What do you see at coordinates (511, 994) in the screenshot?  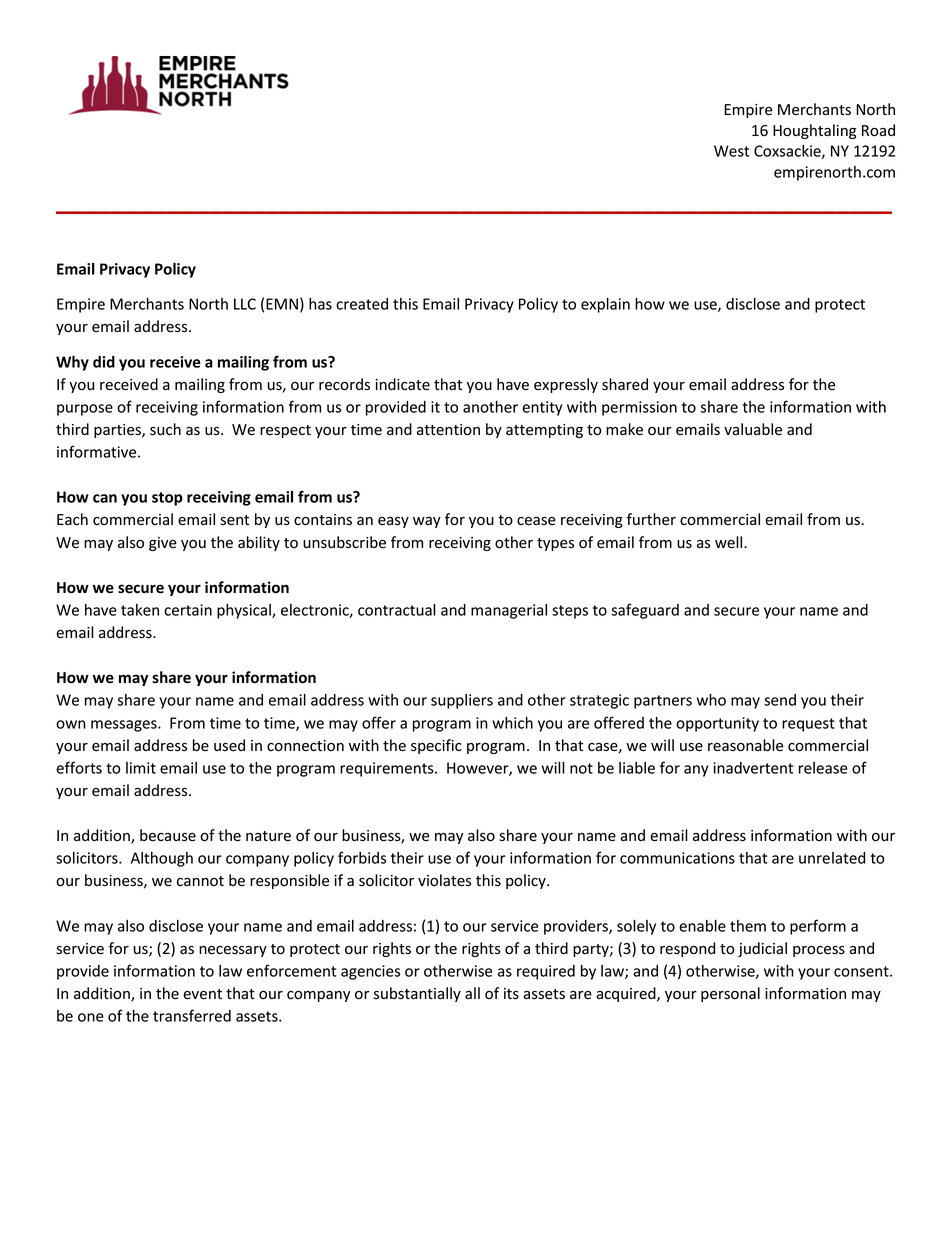 I see `its` at bounding box center [511, 994].
